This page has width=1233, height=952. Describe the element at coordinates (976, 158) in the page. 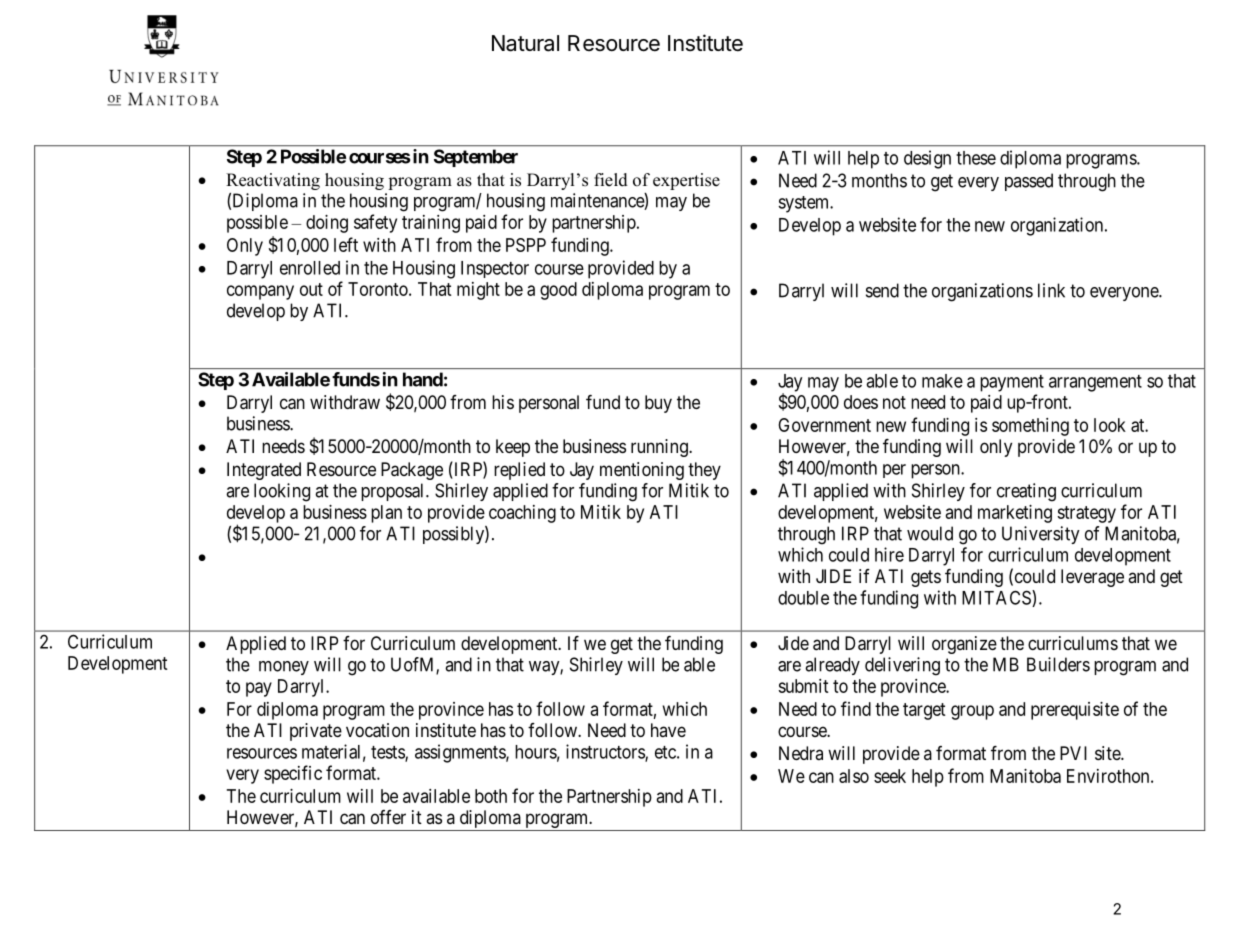

I see `these` at that location.
